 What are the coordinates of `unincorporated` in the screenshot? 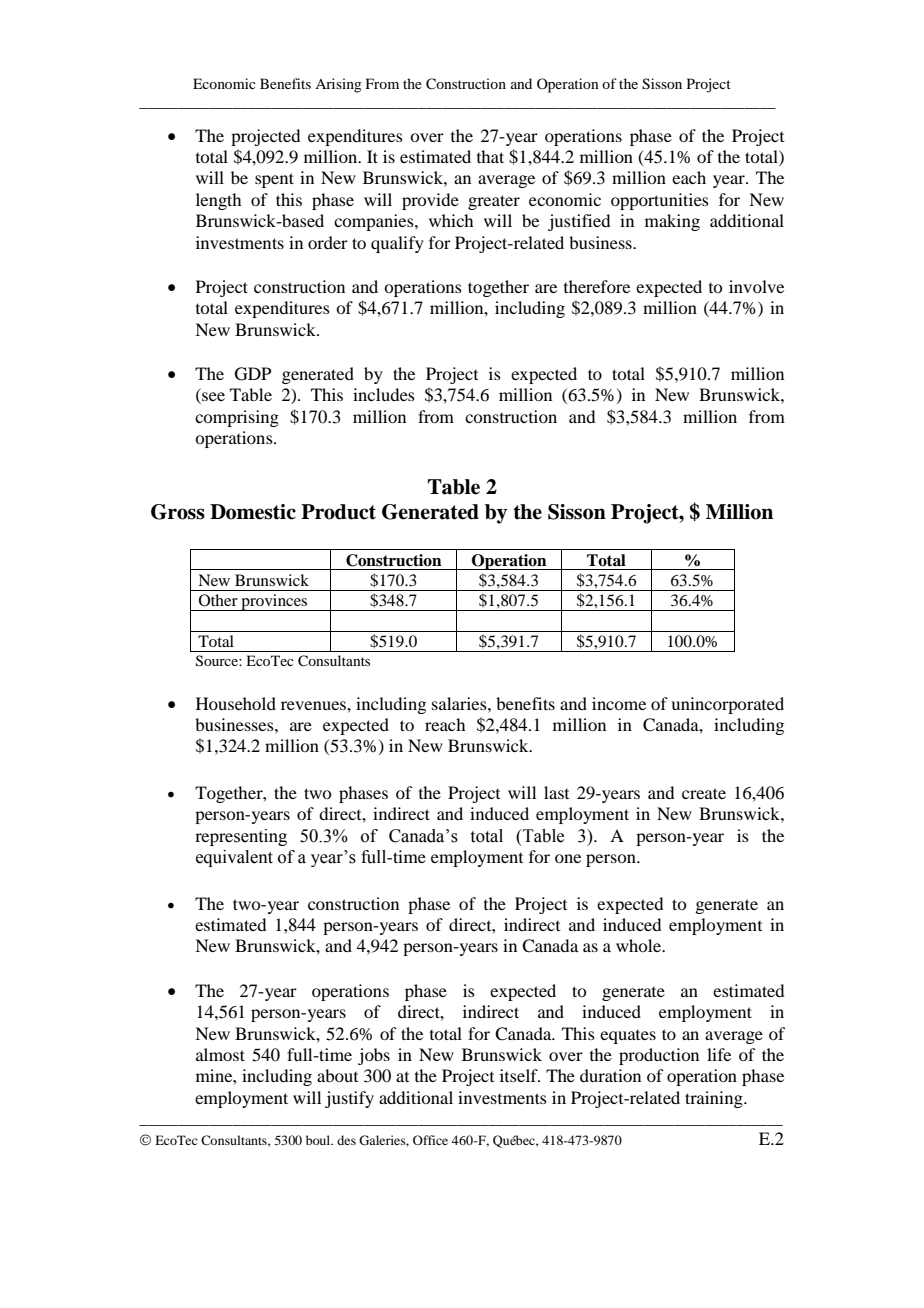 It's located at (727, 705).
